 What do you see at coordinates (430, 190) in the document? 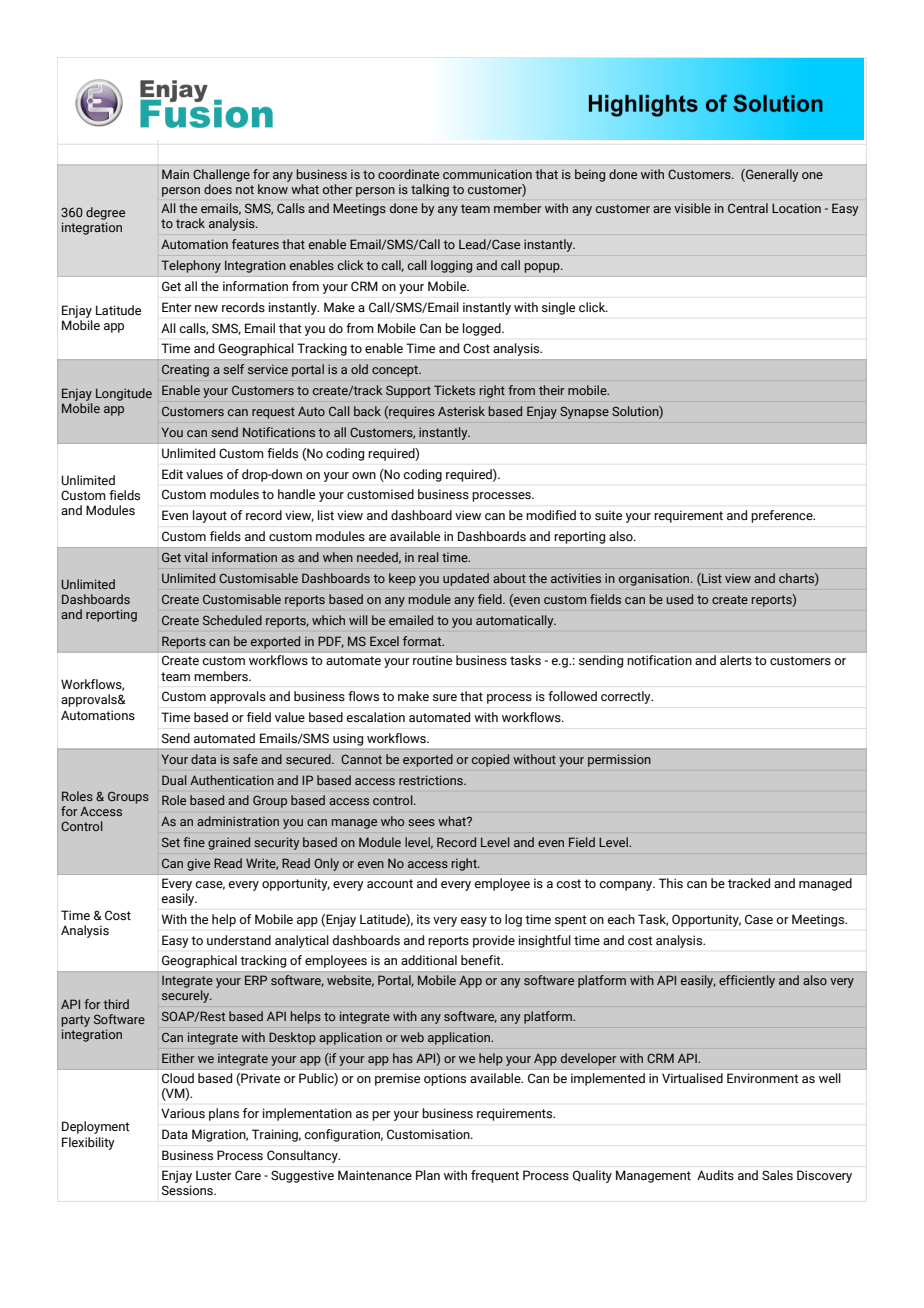
I see `talking` at bounding box center [430, 190].
